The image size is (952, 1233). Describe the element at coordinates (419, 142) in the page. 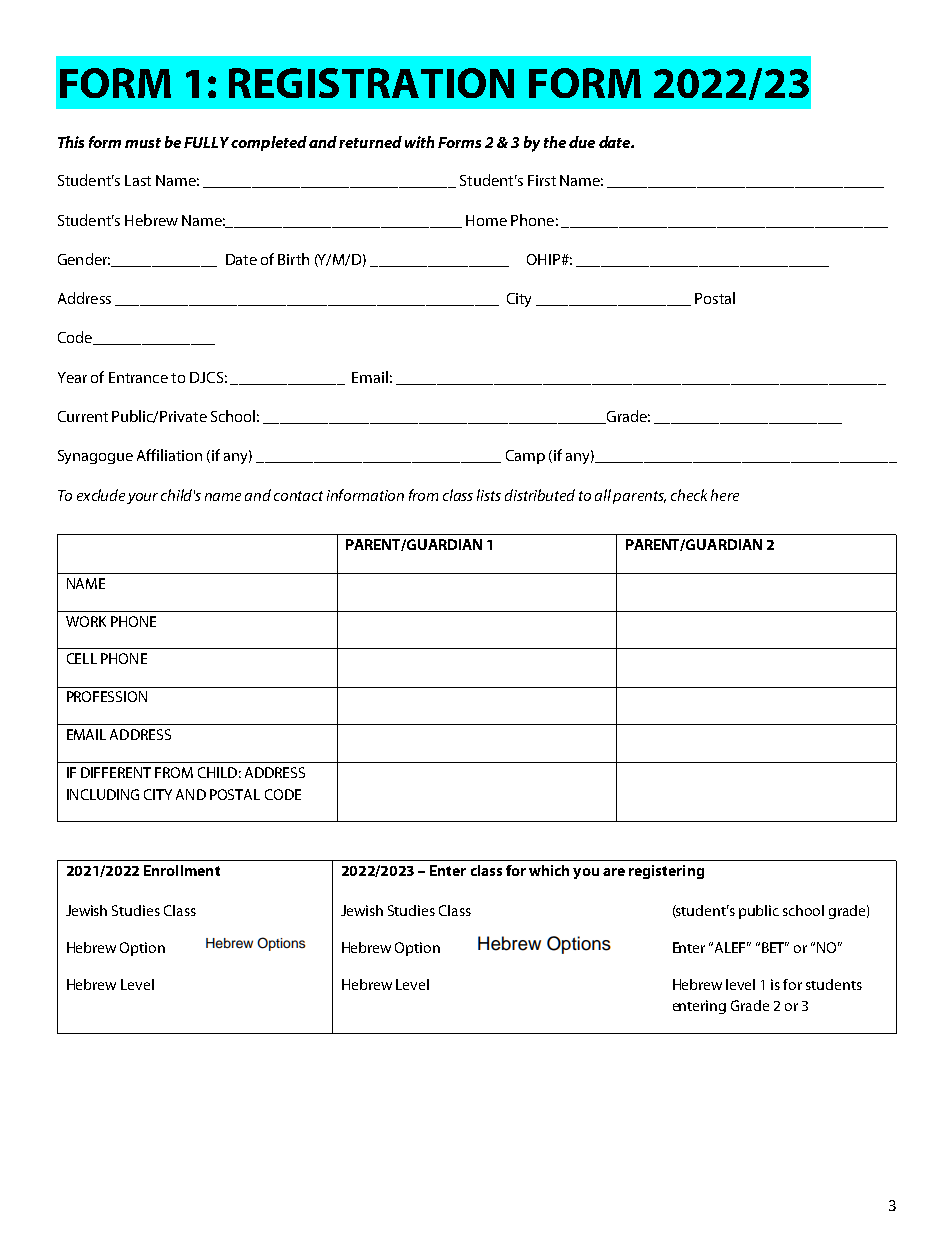

I see `with` at that location.
